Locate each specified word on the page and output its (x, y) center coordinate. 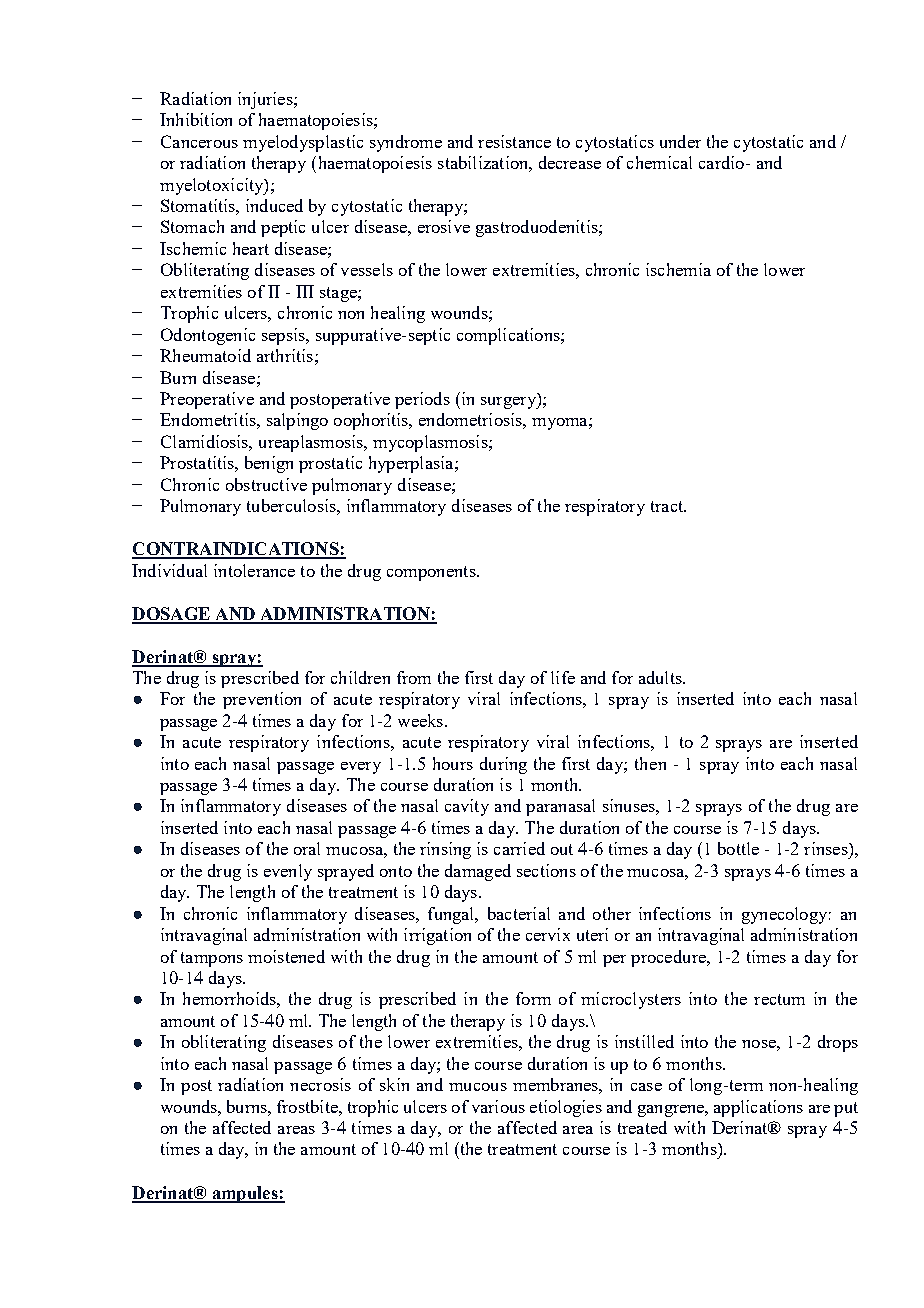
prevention (262, 700)
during (503, 765)
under (680, 141)
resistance (514, 141)
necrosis (320, 1084)
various (498, 1106)
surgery (509, 403)
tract (668, 506)
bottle (738, 848)
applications (758, 1108)
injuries (266, 100)
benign (269, 464)
